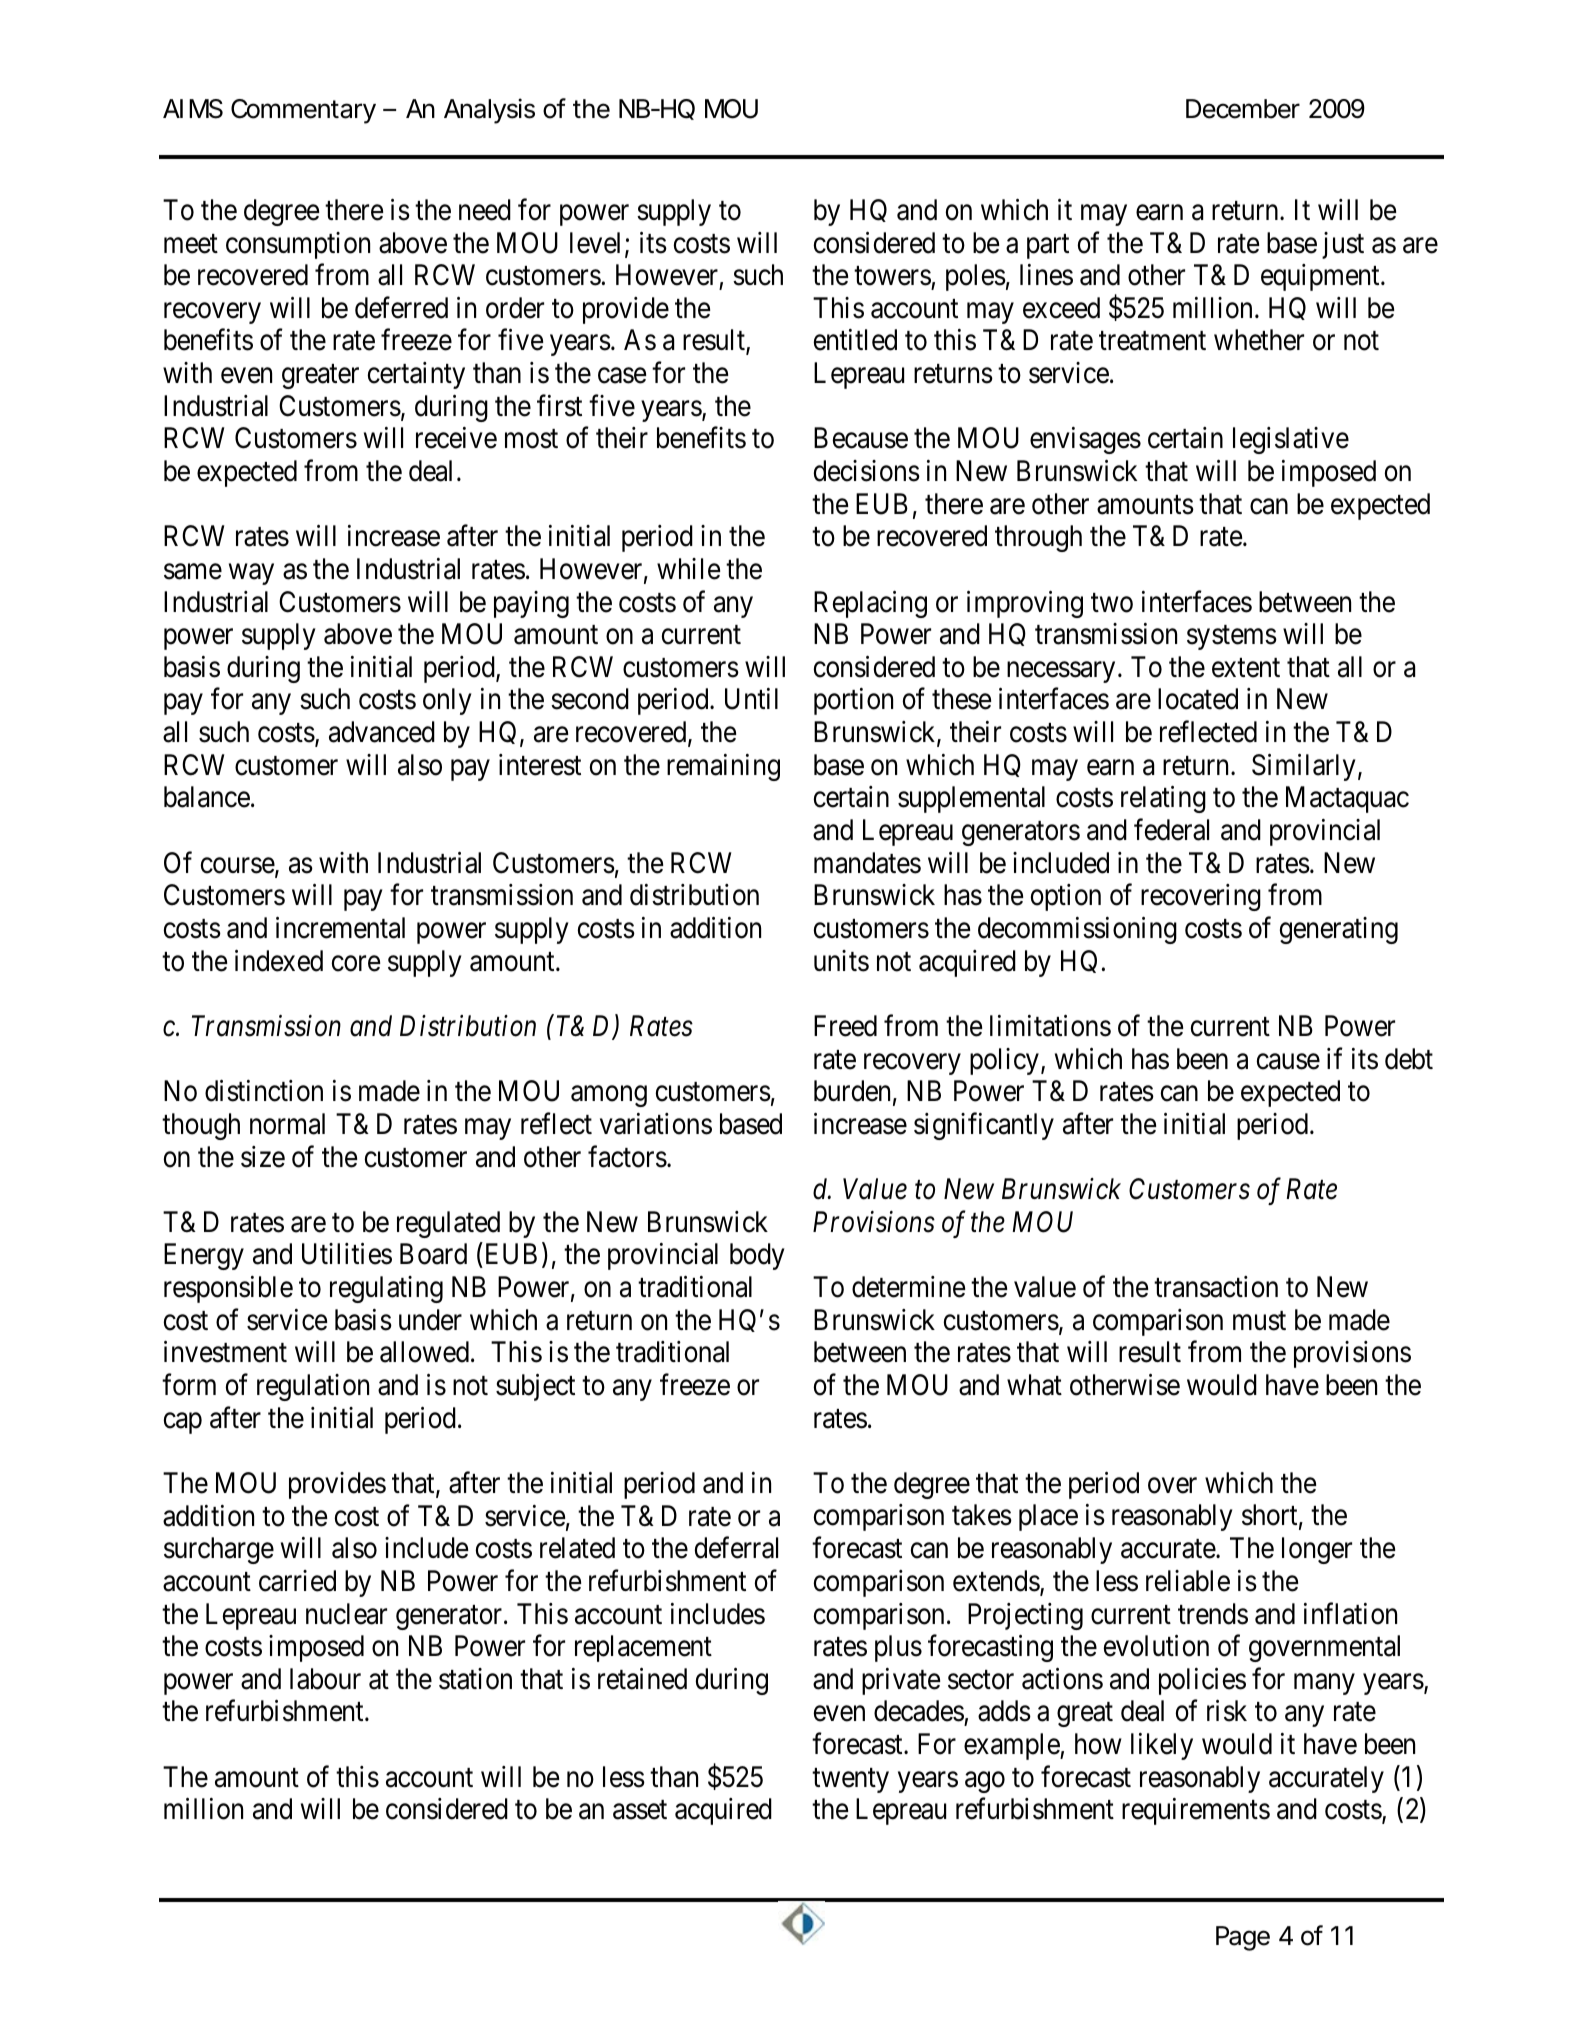 This image has width=1579, height=2044. What do you see at coordinates (1317, 1550) in the image?
I see `longer` at bounding box center [1317, 1550].
